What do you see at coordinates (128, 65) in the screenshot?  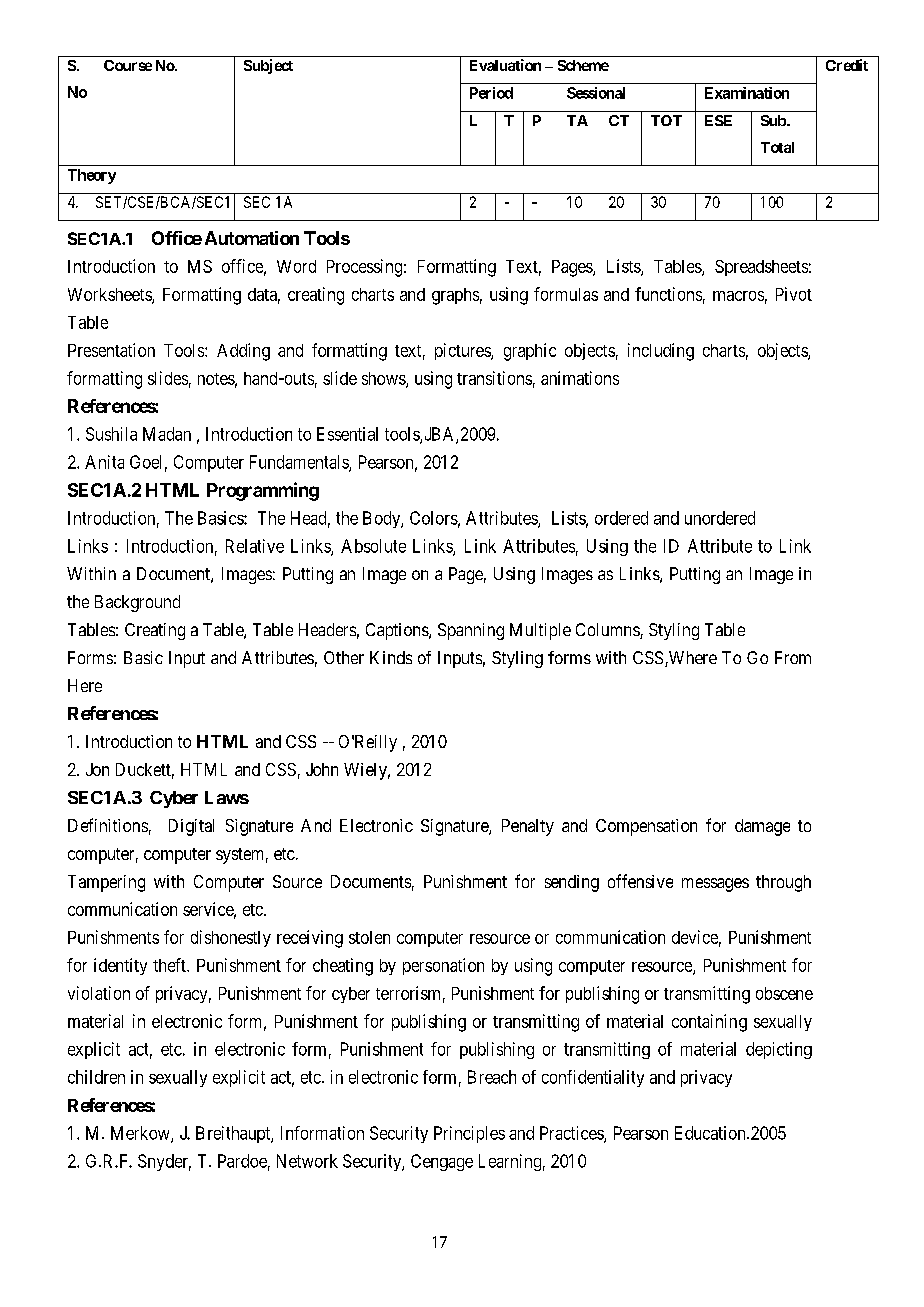 I see `Course` at bounding box center [128, 65].
